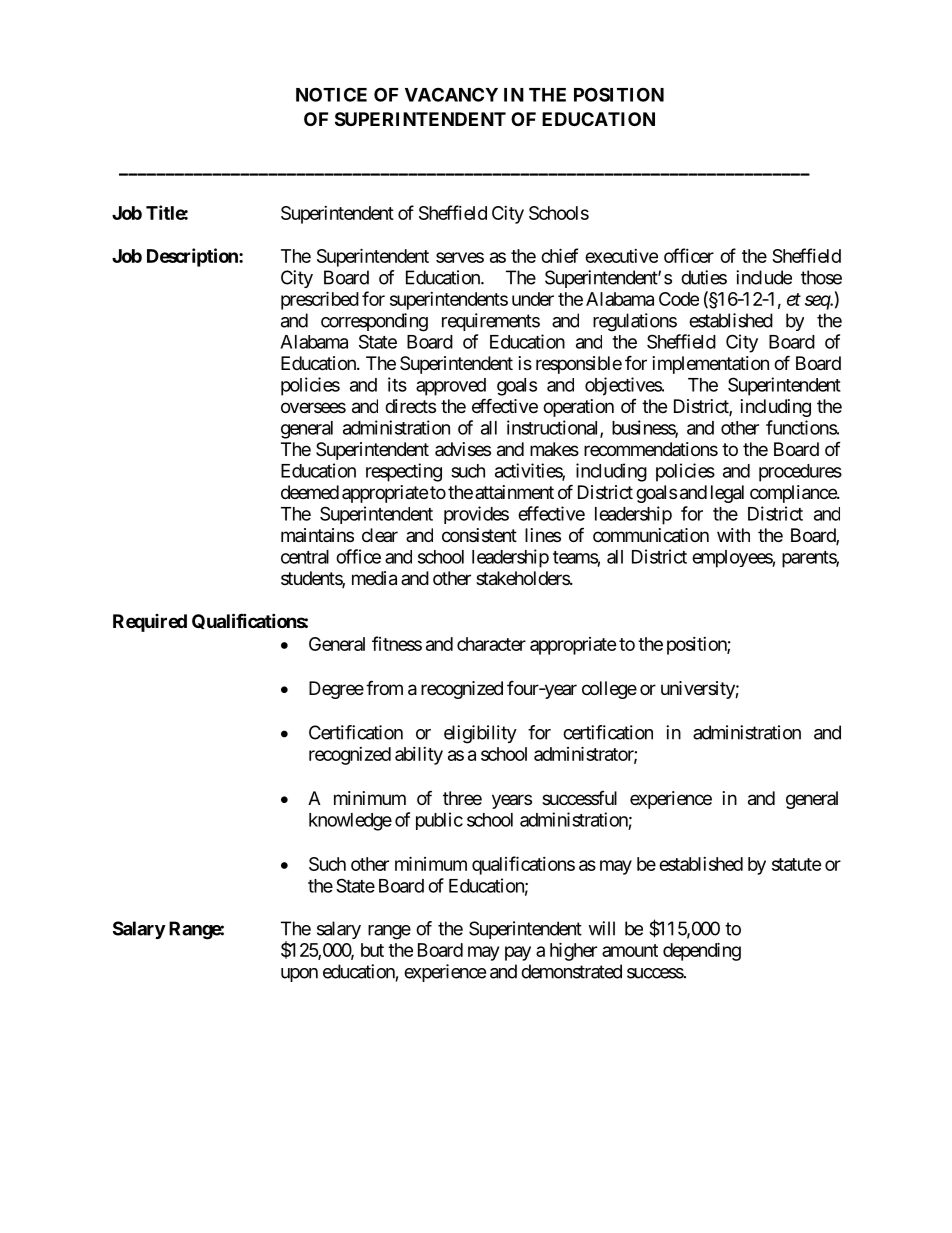 This page has height=1233, width=952. I want to click on upon, so click(299, 975).
